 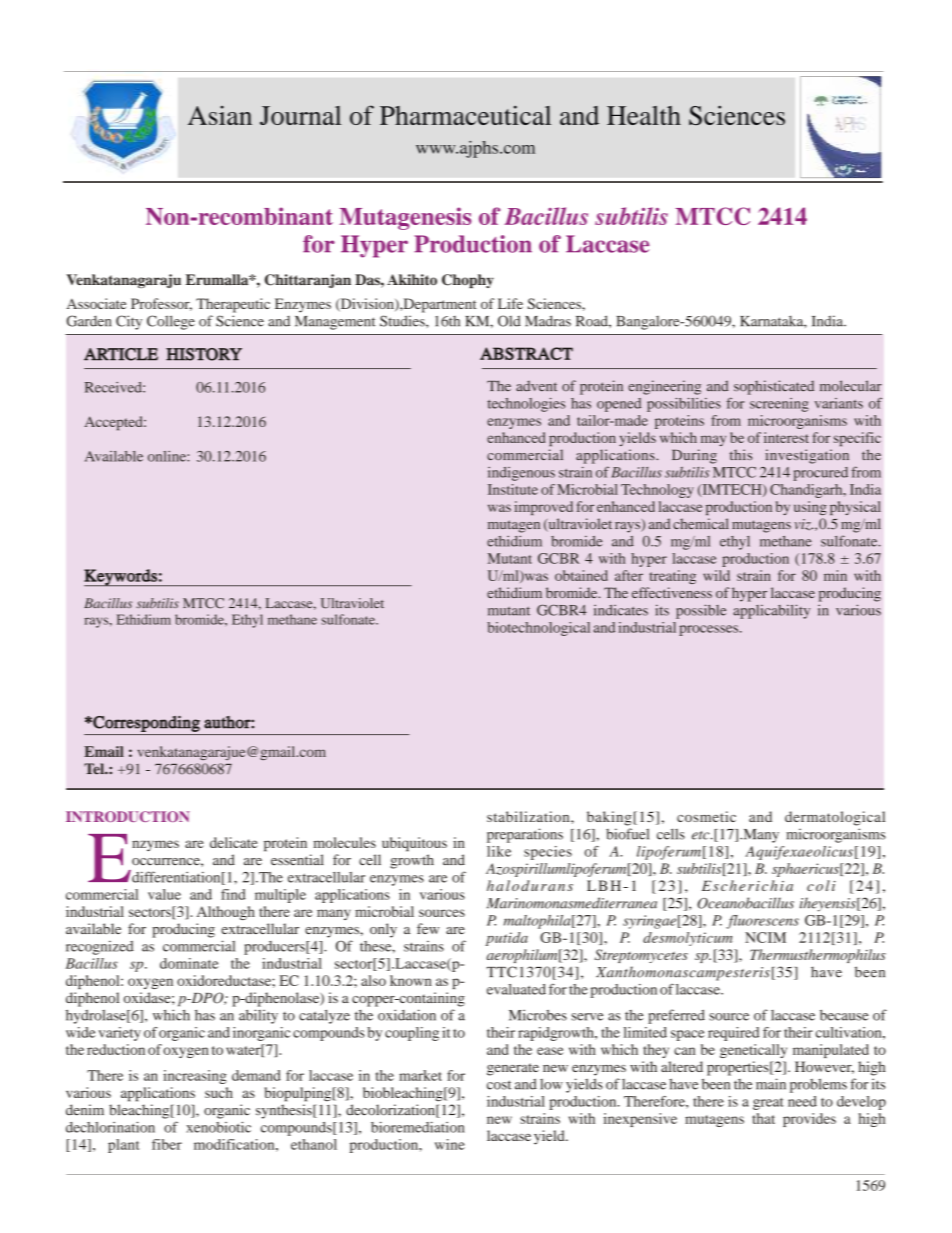 I want to click on Pharmaceutical, so click(x=465, y=115).
